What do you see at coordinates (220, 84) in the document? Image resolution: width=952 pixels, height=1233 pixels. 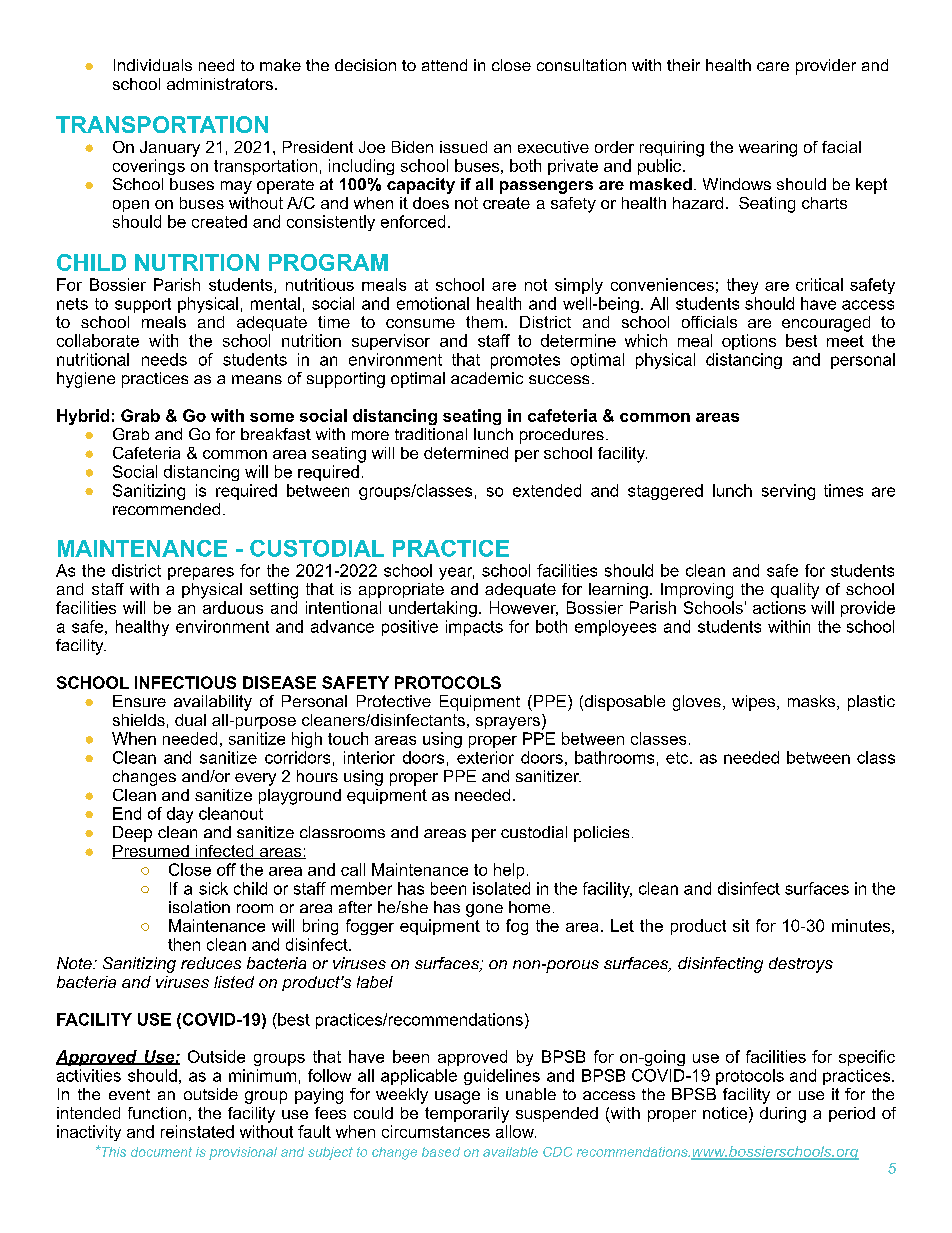 I see `administrators` at bounding box center [220, 84].
